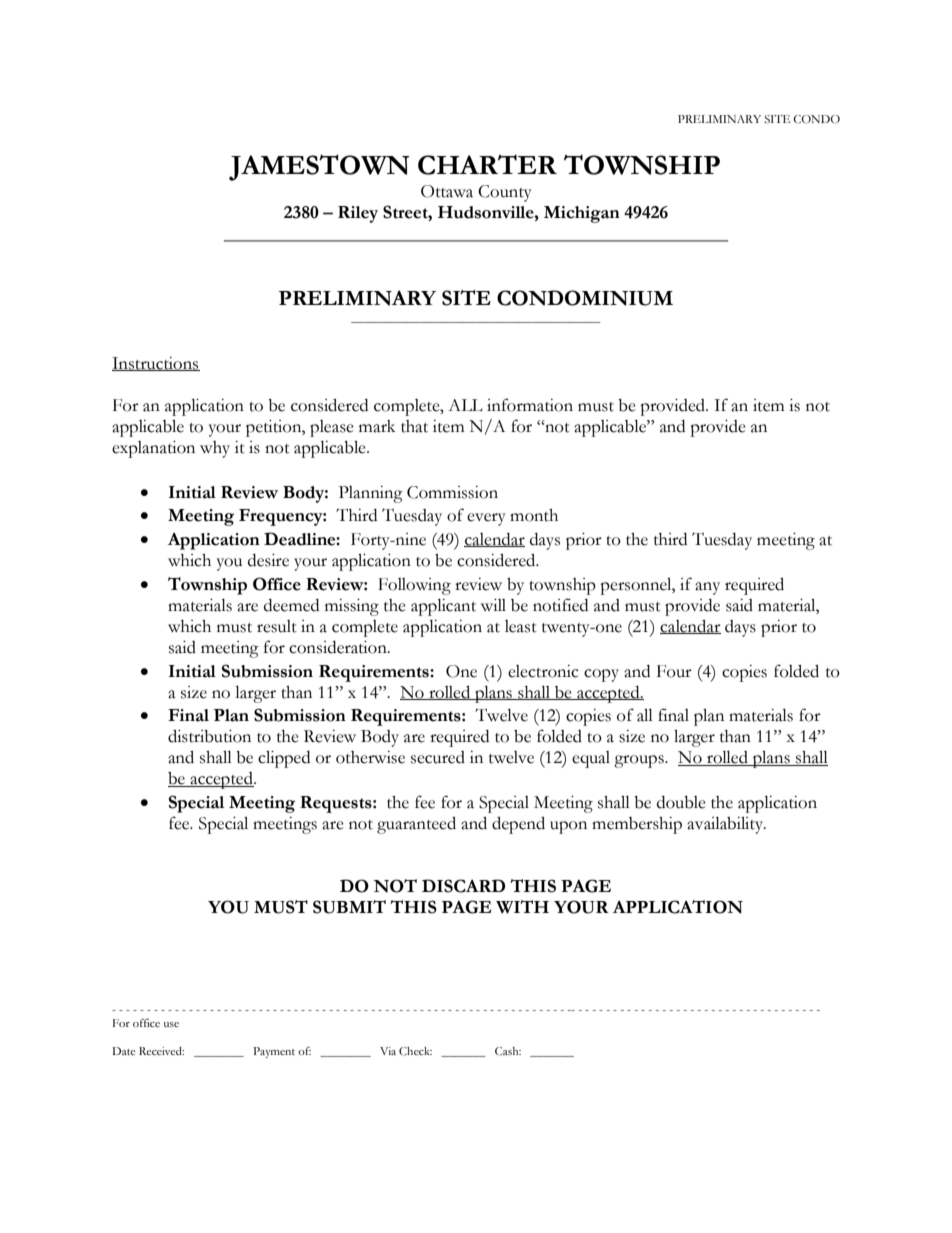 The height and width of the screenshot is (1233, 952). Describe the element at coordinates (171, 1025) in the screenshot. I see `use` at that location.
